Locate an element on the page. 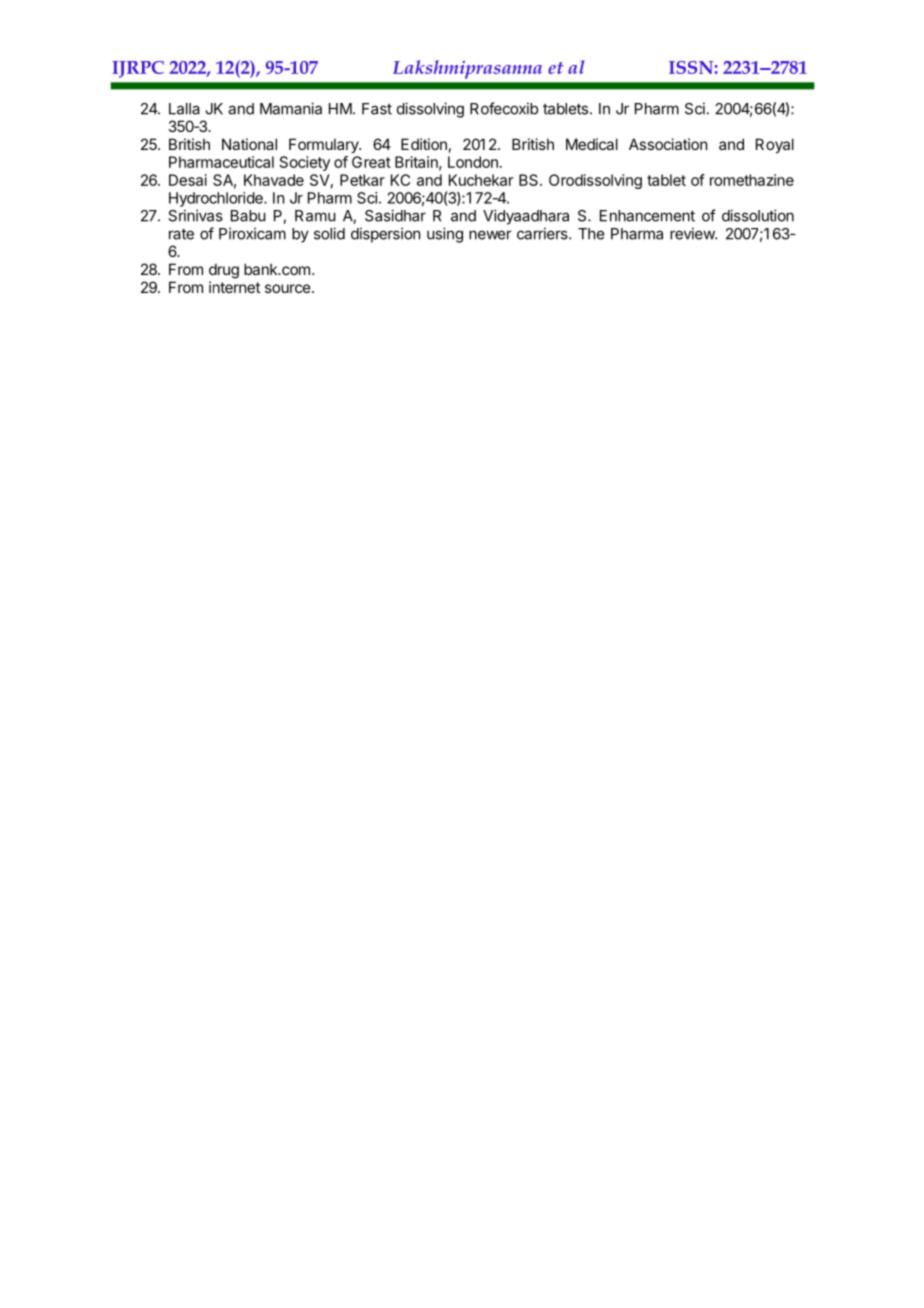 This page has height=1308, width=924. review is located at coordinates (693, 233).
